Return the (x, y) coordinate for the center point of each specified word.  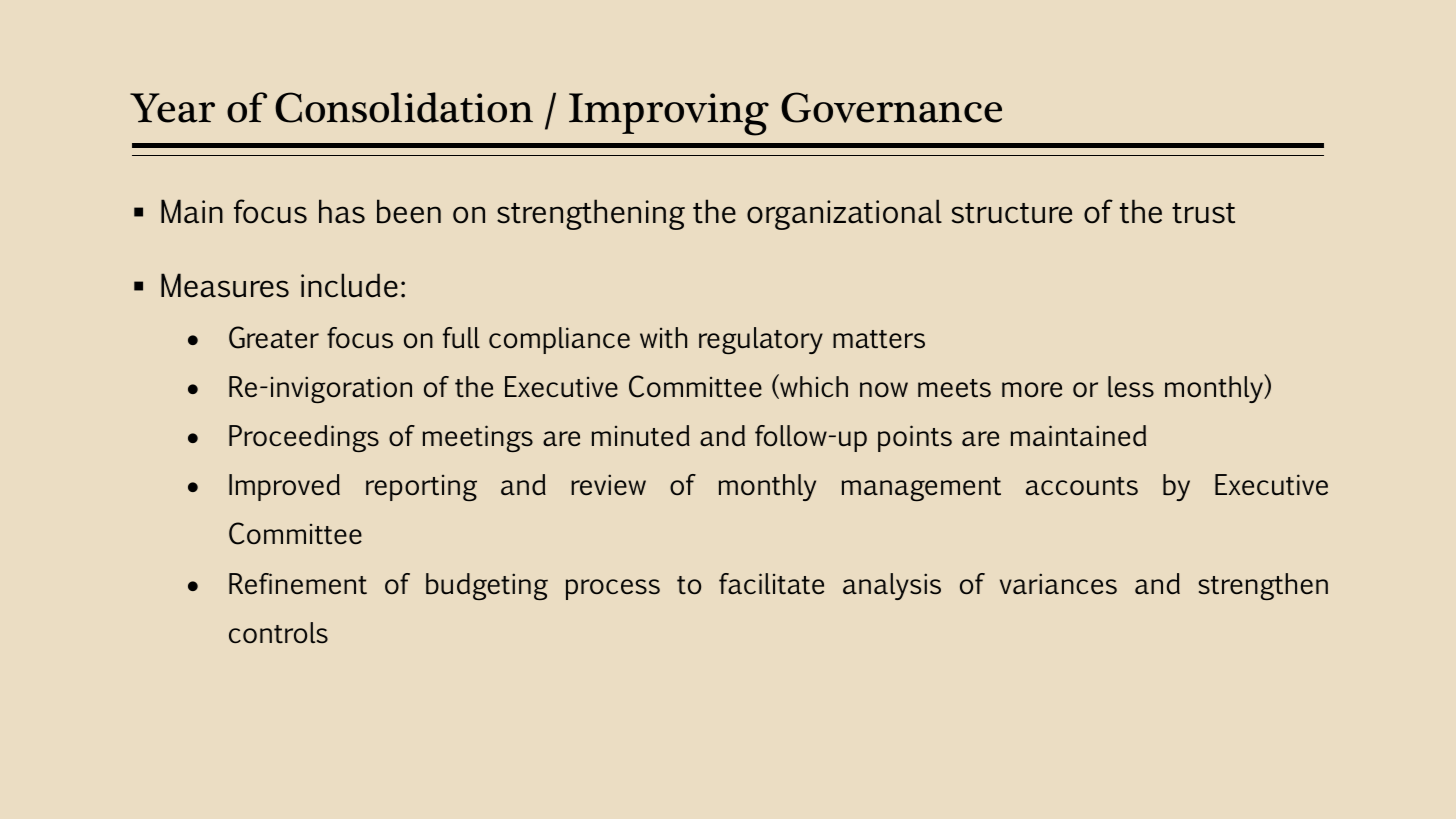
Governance (891, 107)
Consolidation (404, 107)
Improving (669, 114)
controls (278, 632)
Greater (274, 337)
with (663, 337)
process (613, 589)
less (1131, 386)
